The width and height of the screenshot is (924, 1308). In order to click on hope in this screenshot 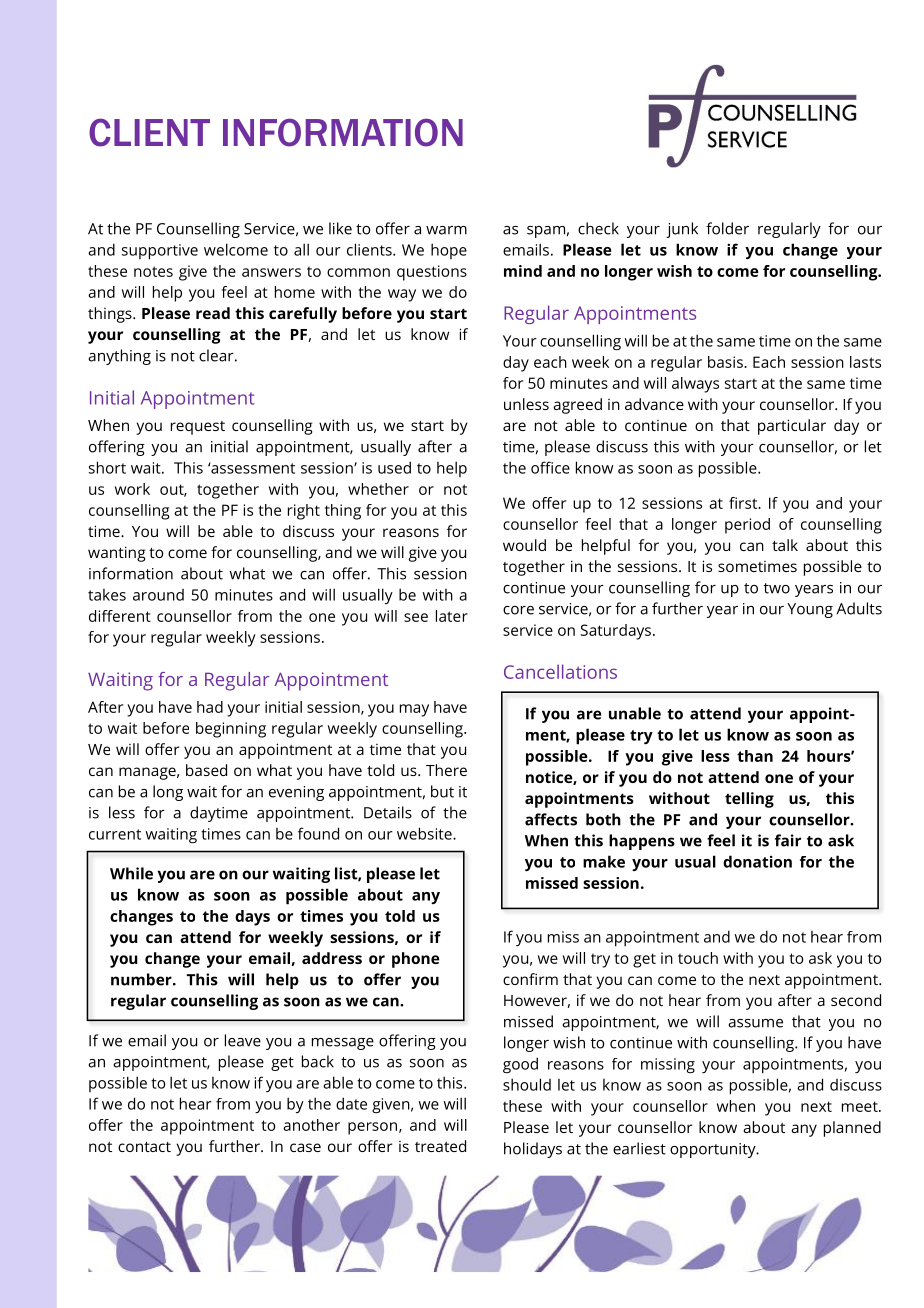, I will do `click(449, 251)`.
